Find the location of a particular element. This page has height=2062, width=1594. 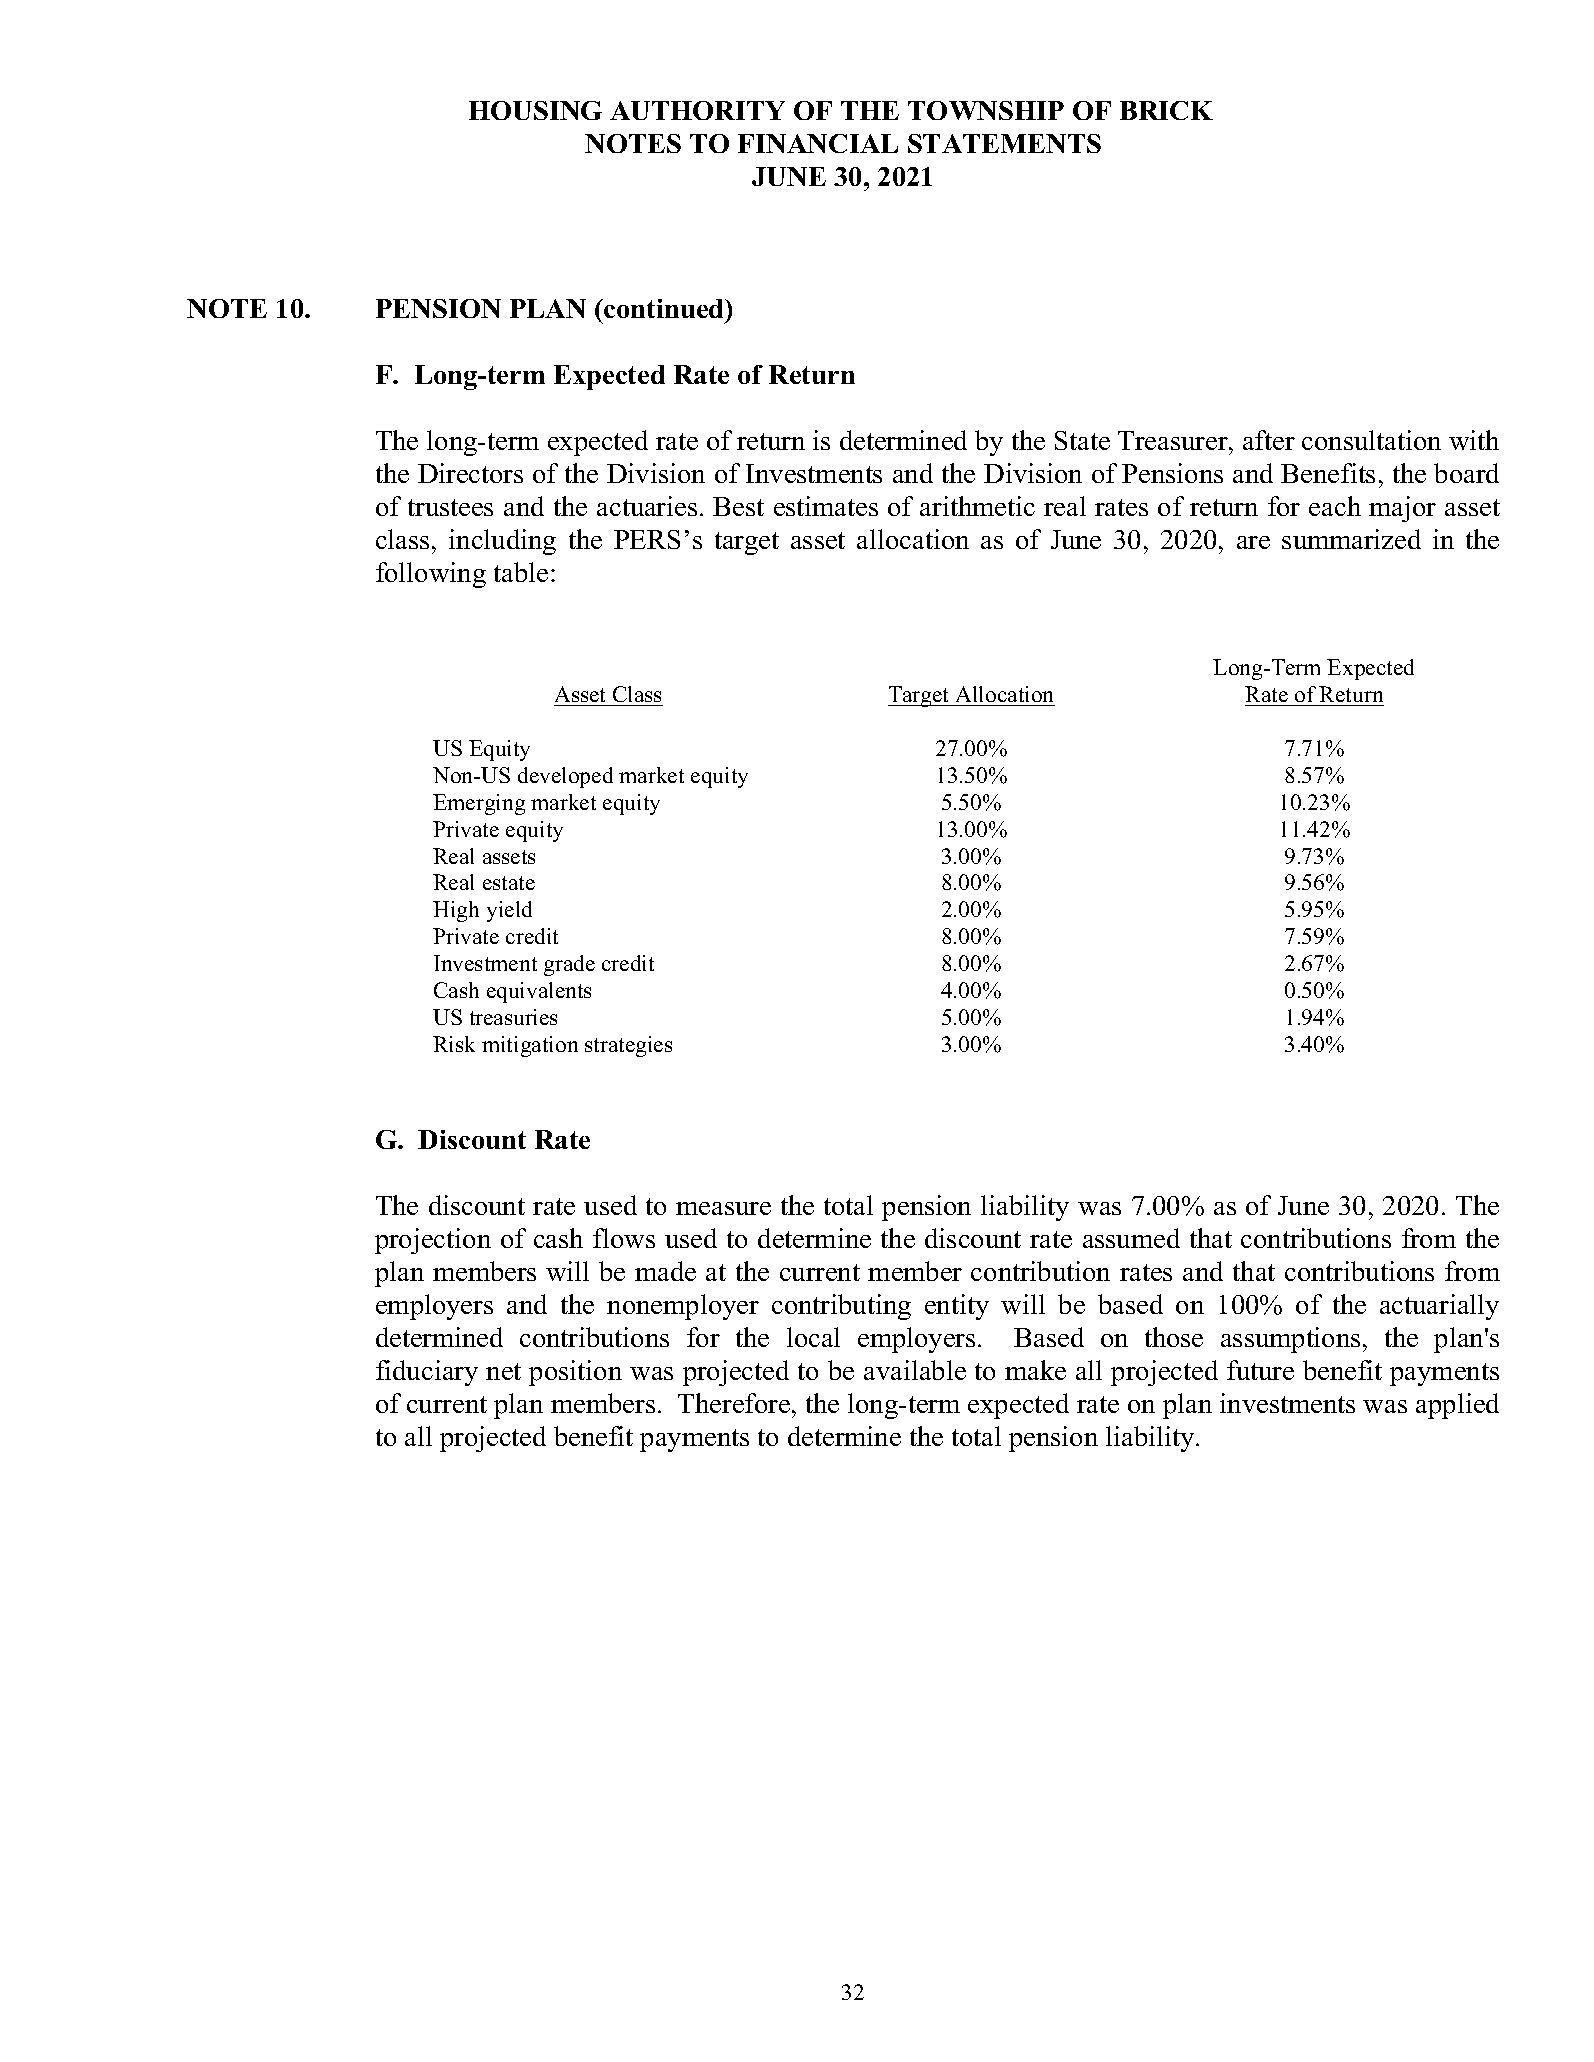

available is located at coordinates (915, 1370).
